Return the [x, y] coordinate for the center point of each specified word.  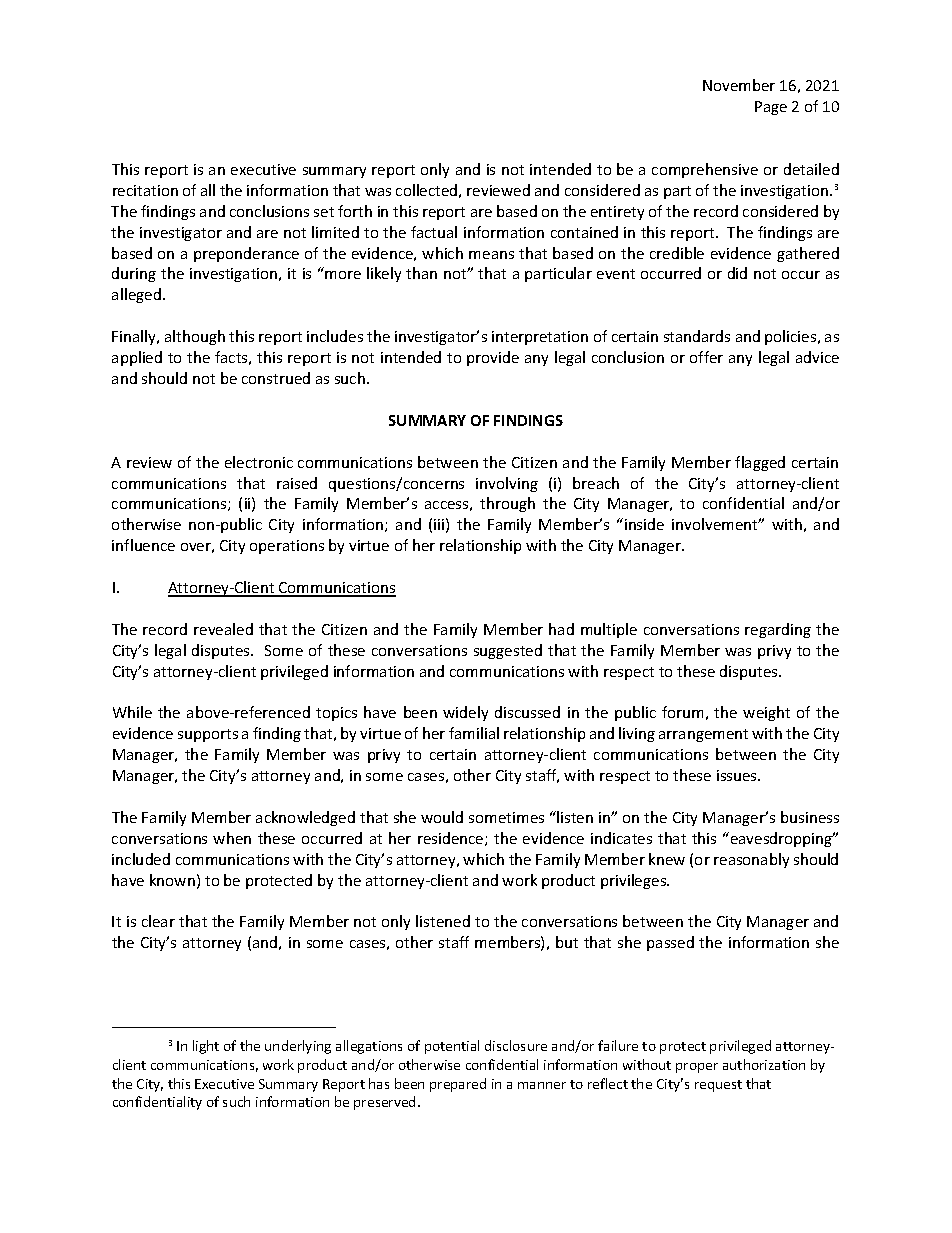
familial [474, 733]
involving [507, 484]
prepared [458, 1085]
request [718, 1086]
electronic [259, 462]
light [206, 1047]
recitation [145, 190]
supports [208, 735]
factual [434, 232]
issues [738, 775]
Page [771, 108]
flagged [760, 463]
